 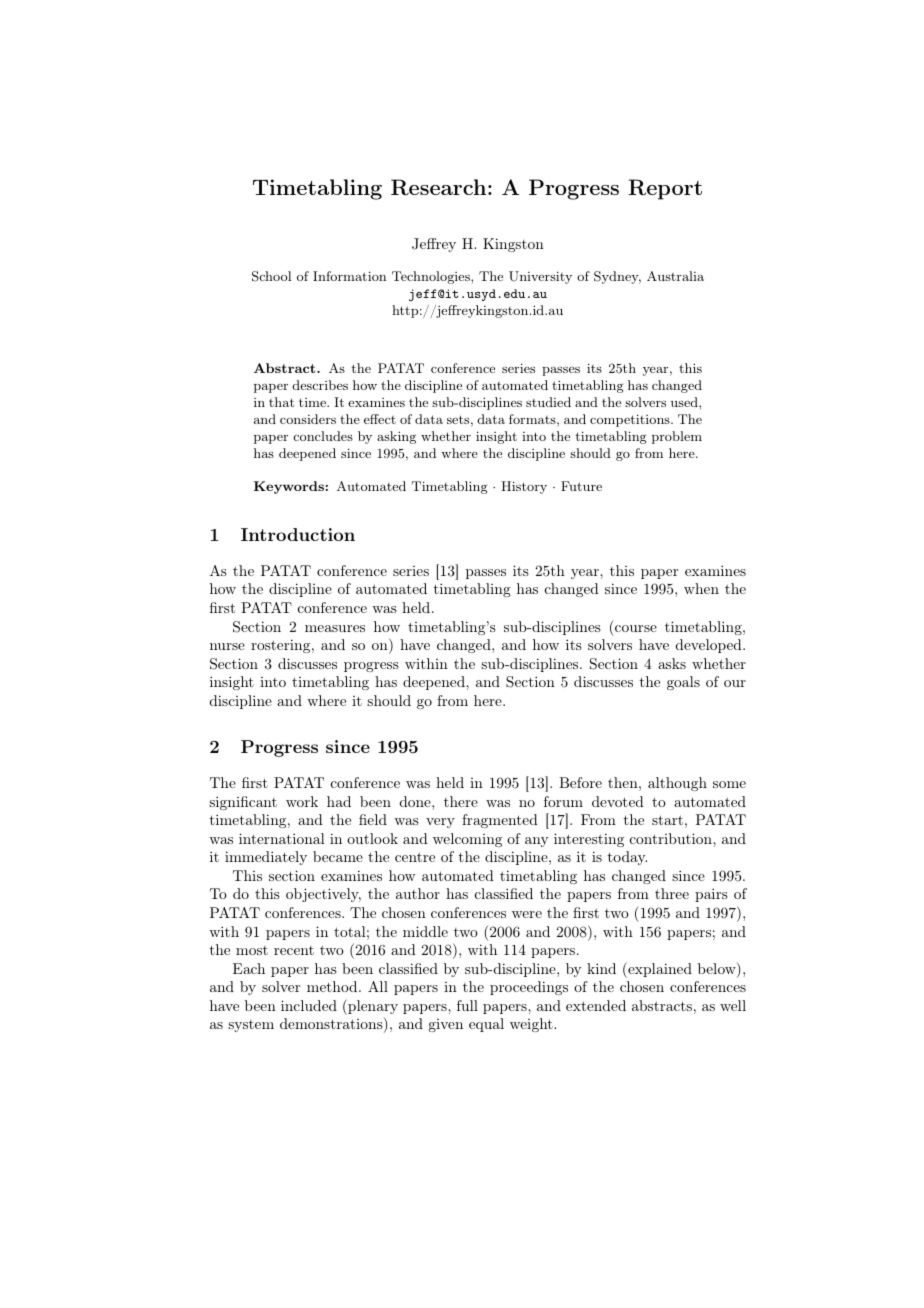 I want to click on School, so click(x=271, y=276).
